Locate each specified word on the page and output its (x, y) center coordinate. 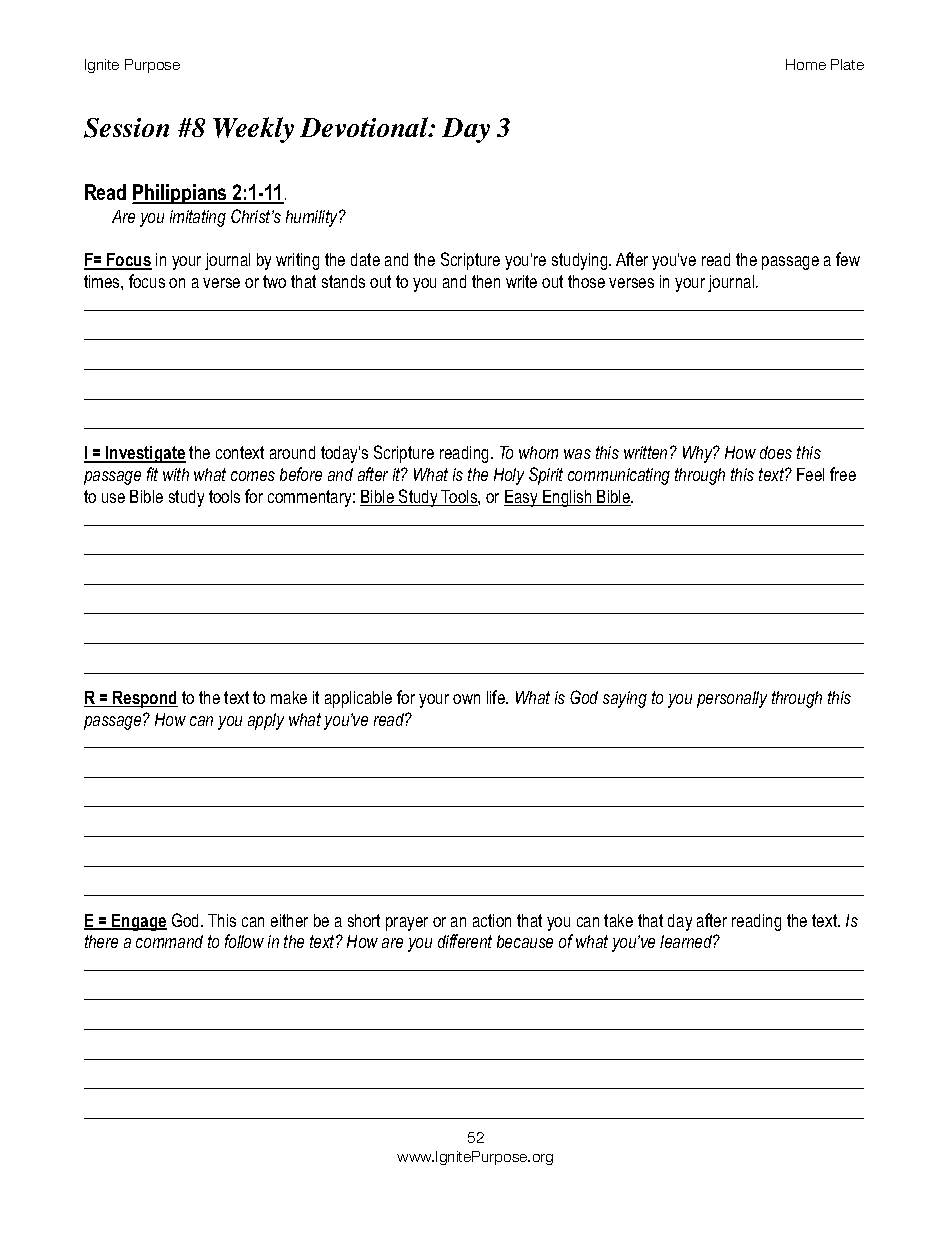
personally (732, 699)
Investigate (145, 454)
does (776, 452)
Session (126, 128)
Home (806, 64)
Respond (144, 699)
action (492, 920)
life (497, 697)
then (486, 281)
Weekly (253, 130)
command (169, 941)
